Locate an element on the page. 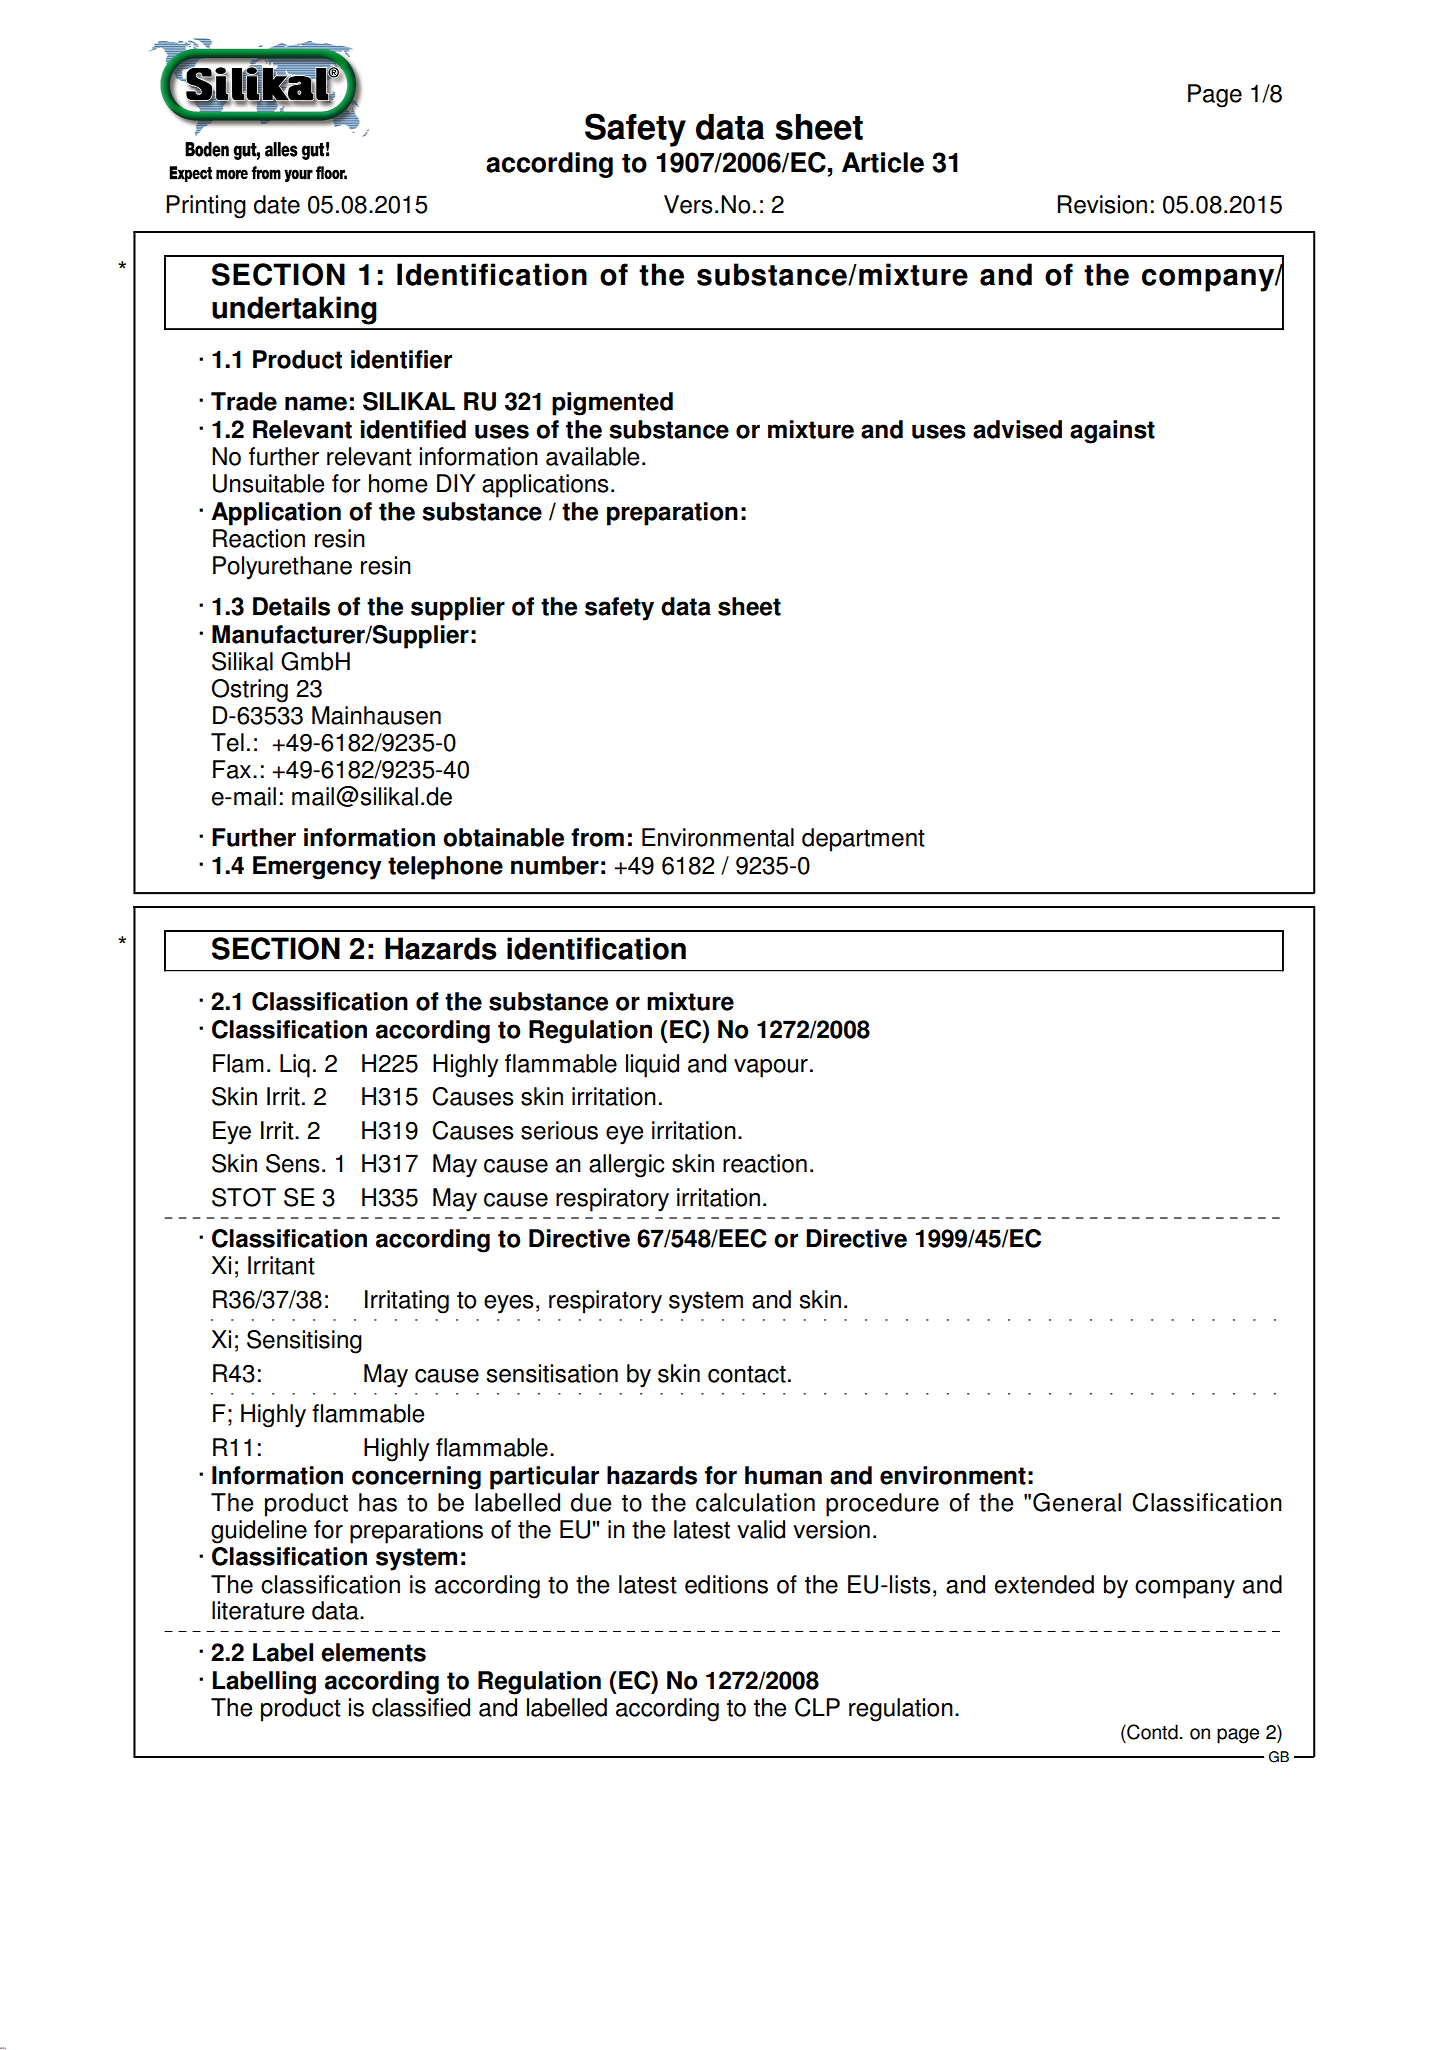 The height and width of the document is (2050, 1448). Revision is located at coordinates (1102, 204).
